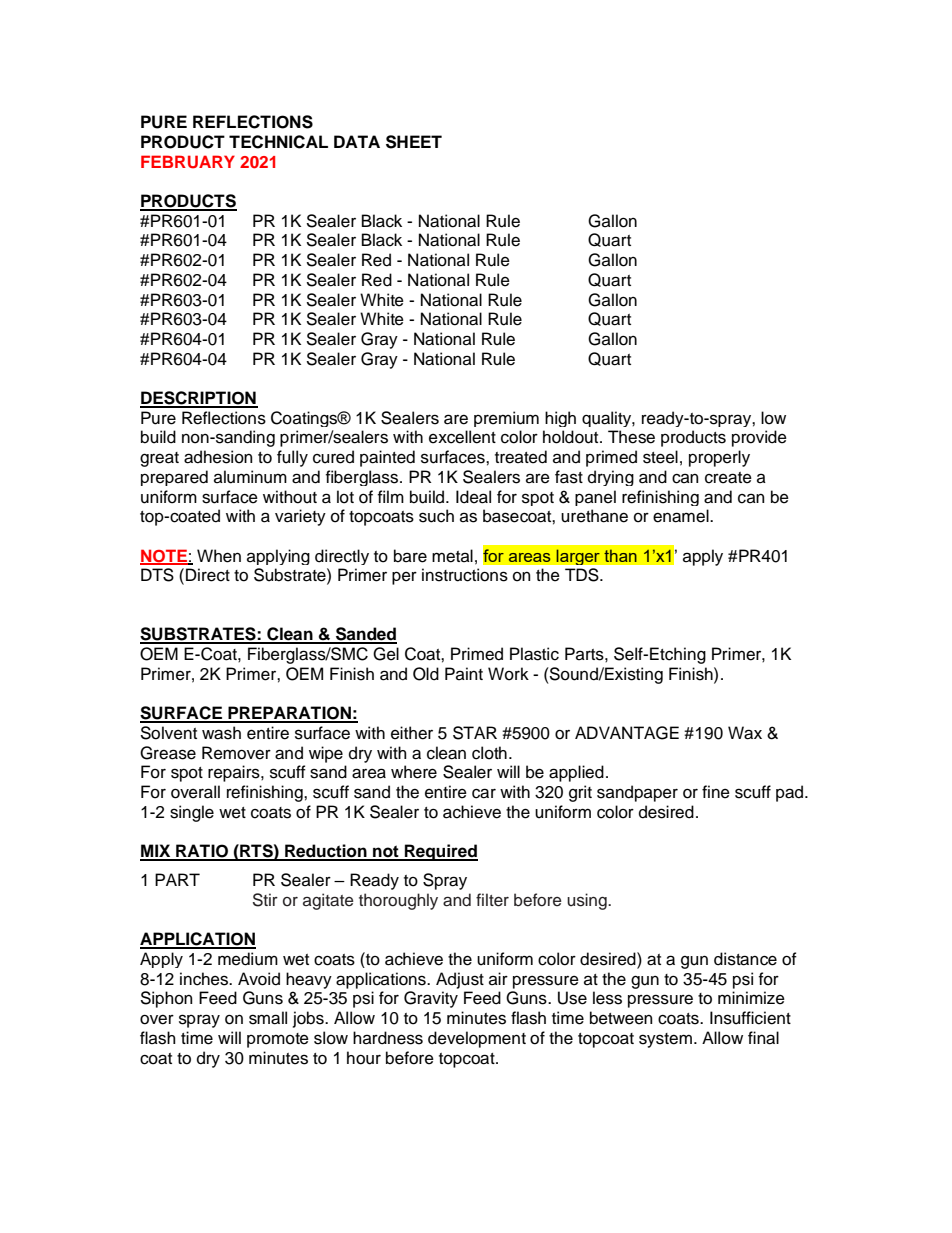  I want to click on DESCRIPTION, so click(199, 399).
